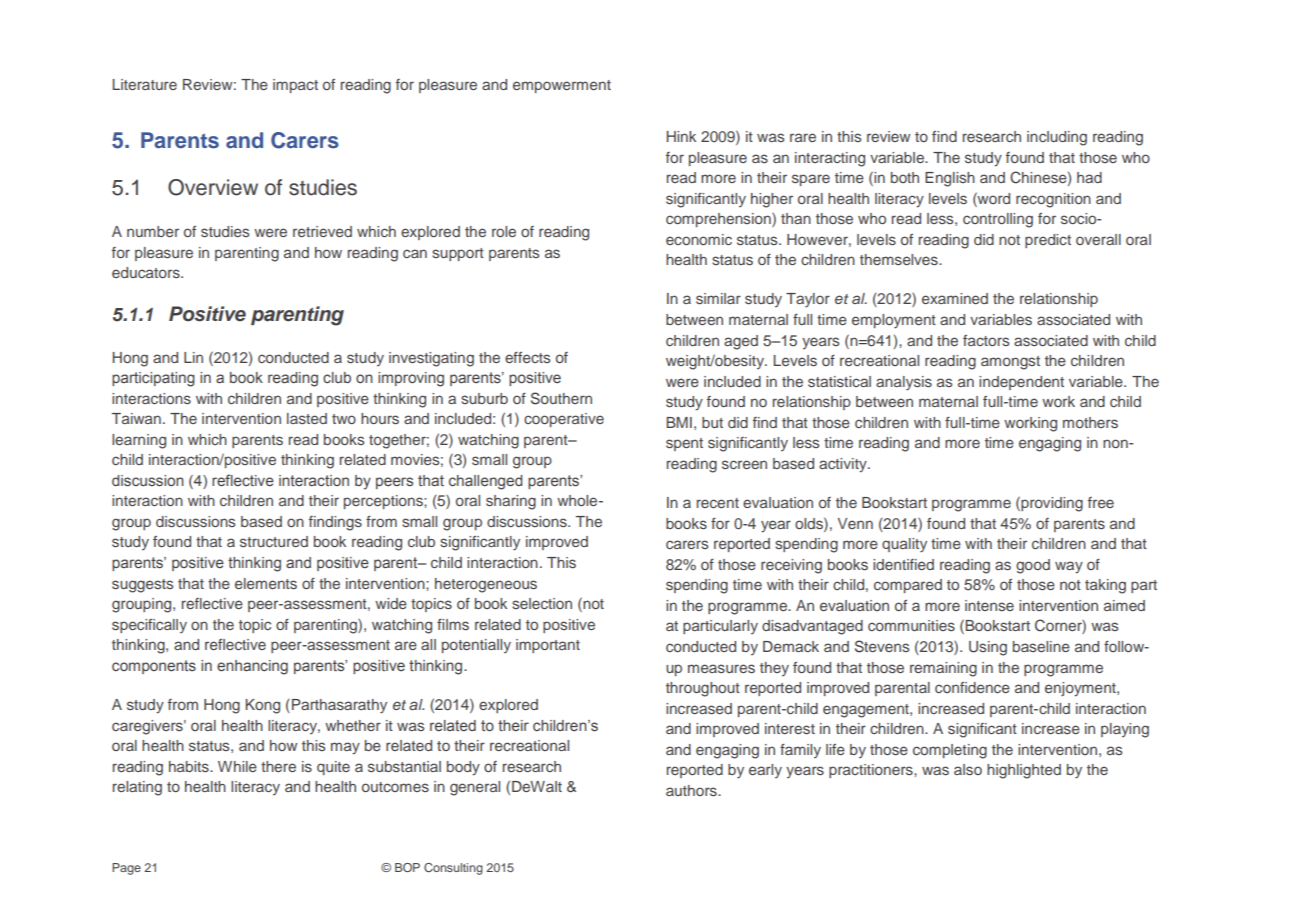  What do you see at coordinates (126, 869) in the document?
I see `Page` at bounding box center [126, 869].
